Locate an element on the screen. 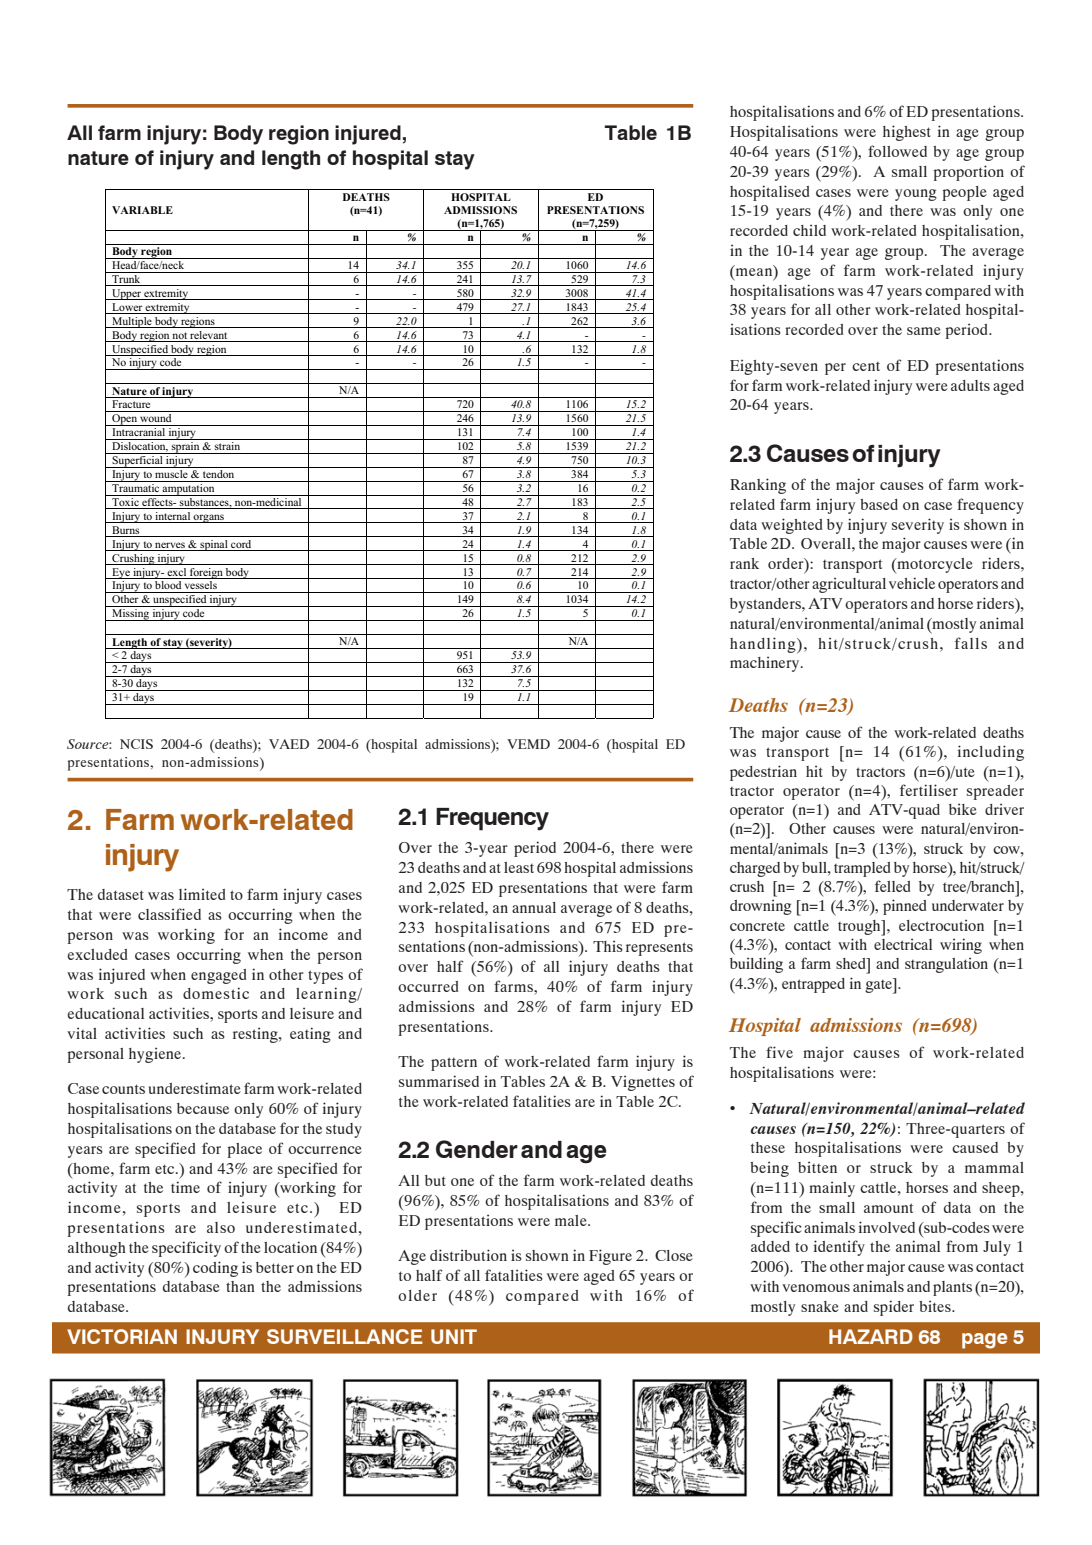  than is located at coordinates (240, 1286).
